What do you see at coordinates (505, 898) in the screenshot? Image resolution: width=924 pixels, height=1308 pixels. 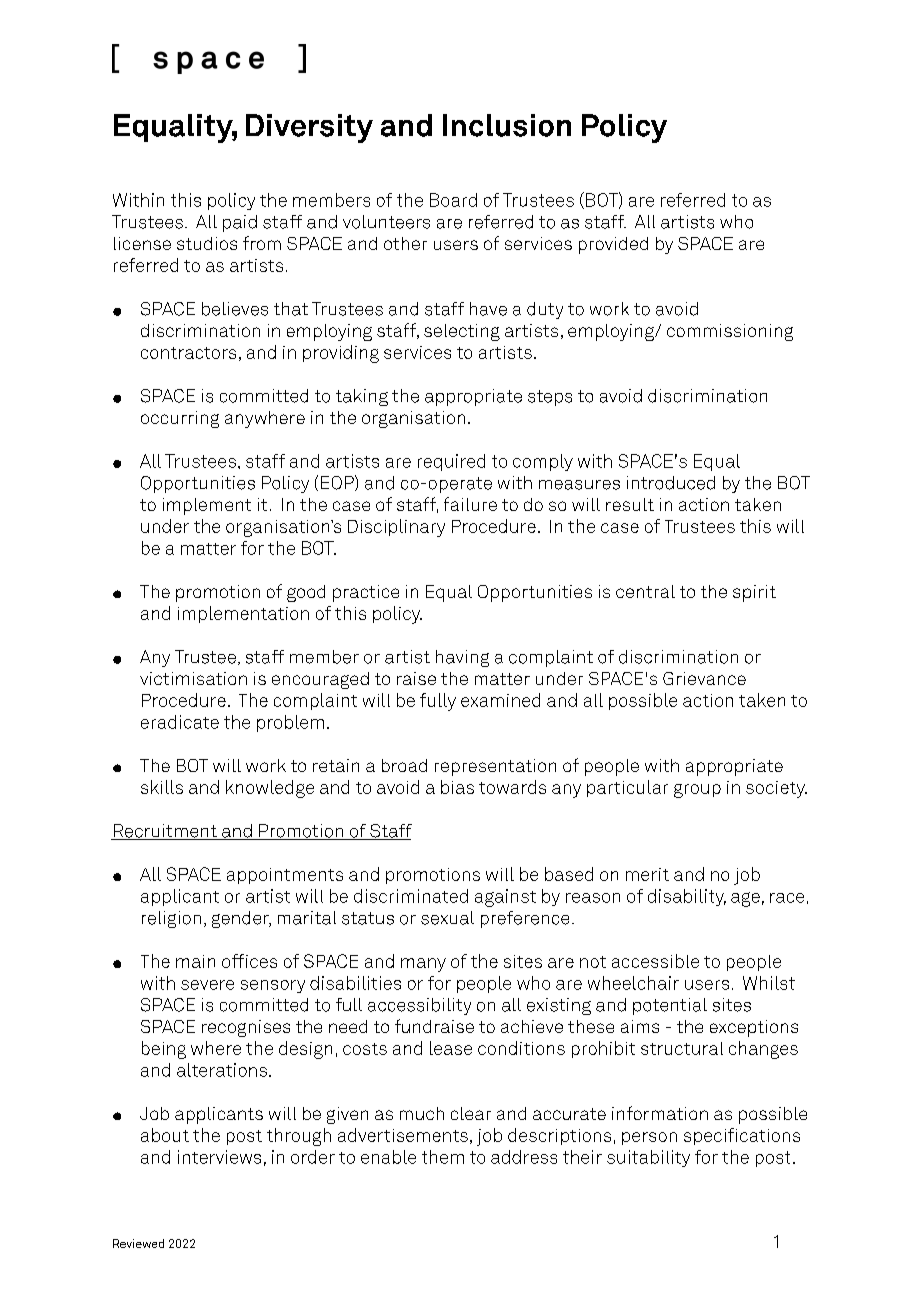 I see `against` at bounding box center [505, 898].
